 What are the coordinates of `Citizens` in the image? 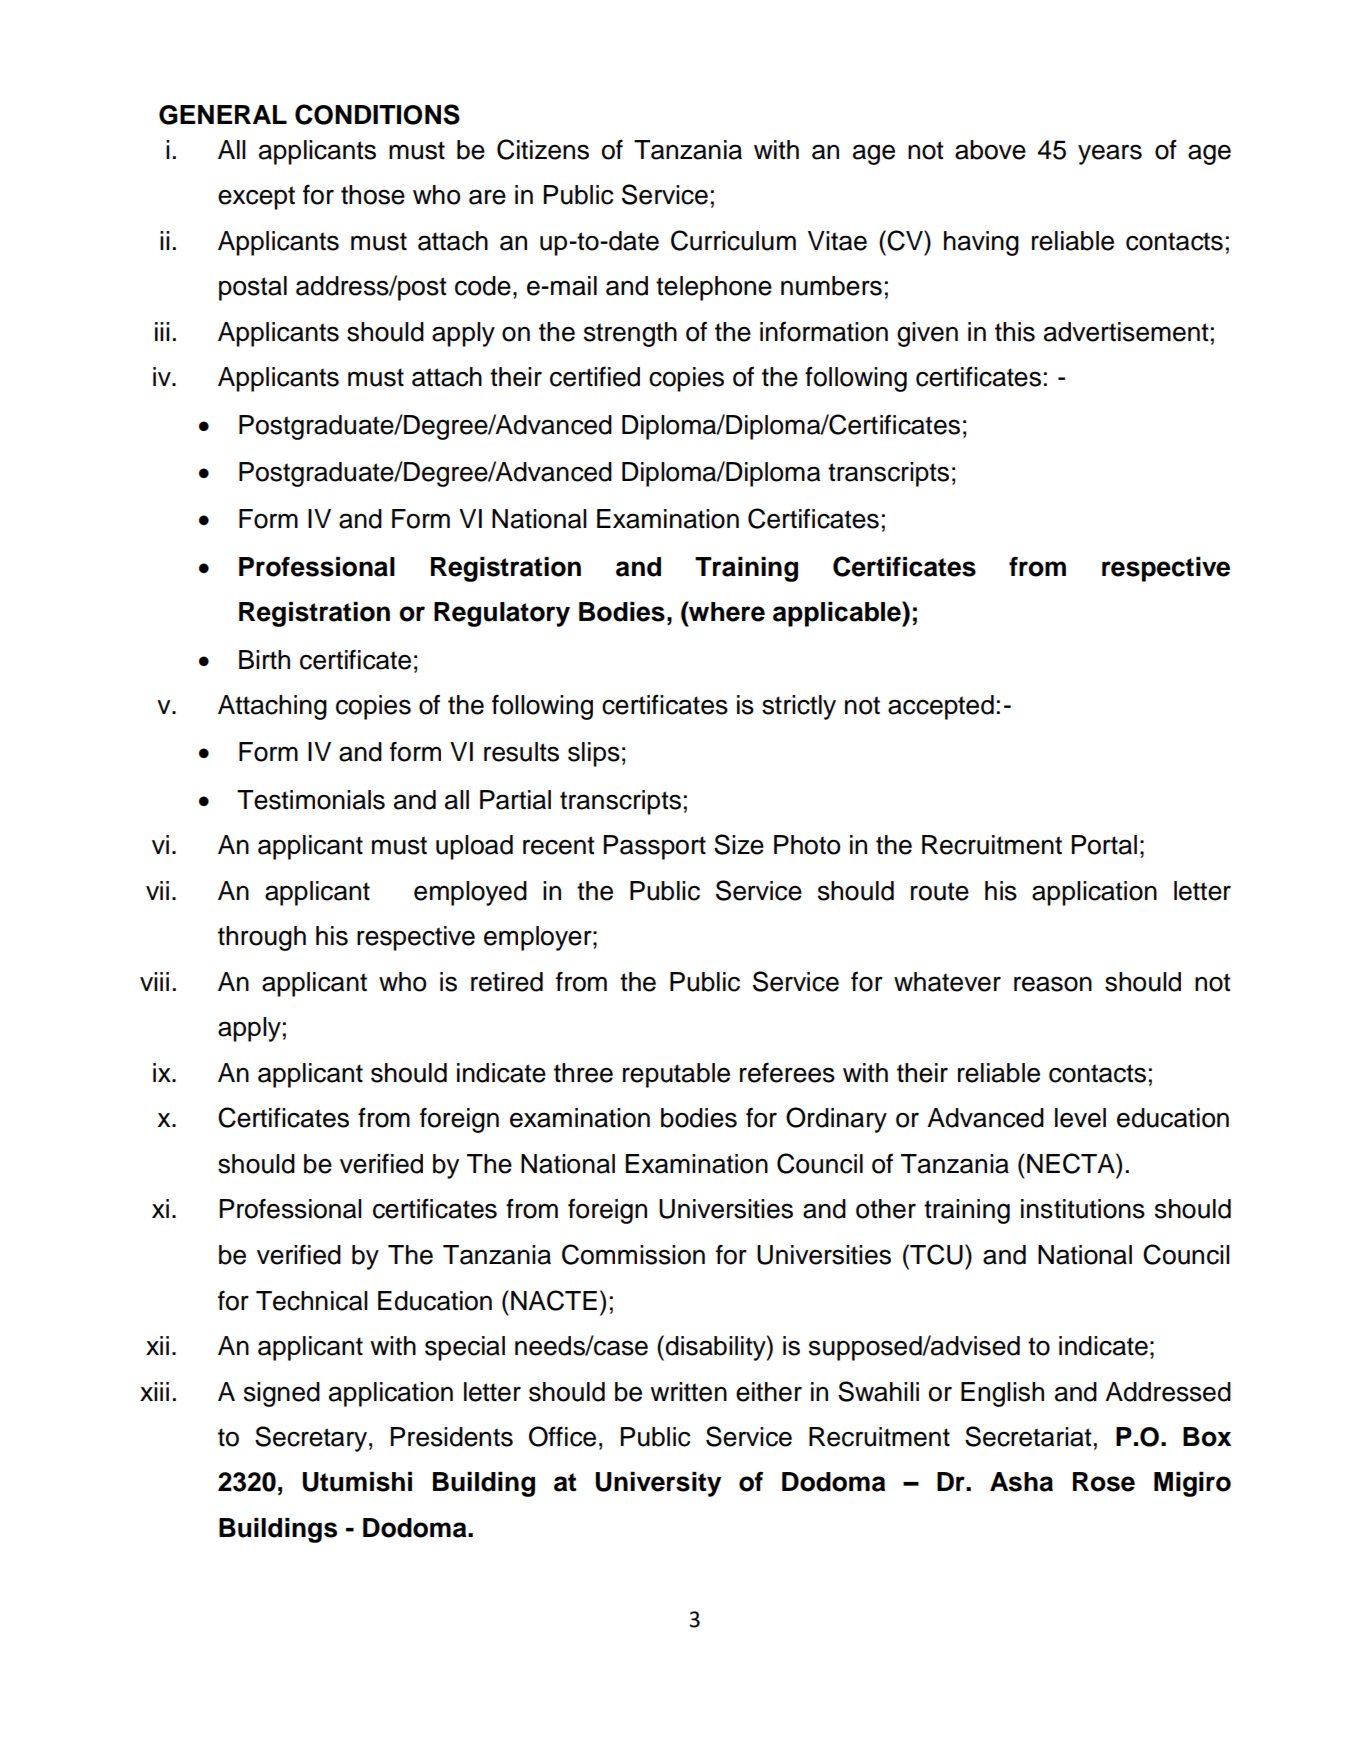 It's located at (543, 149).
